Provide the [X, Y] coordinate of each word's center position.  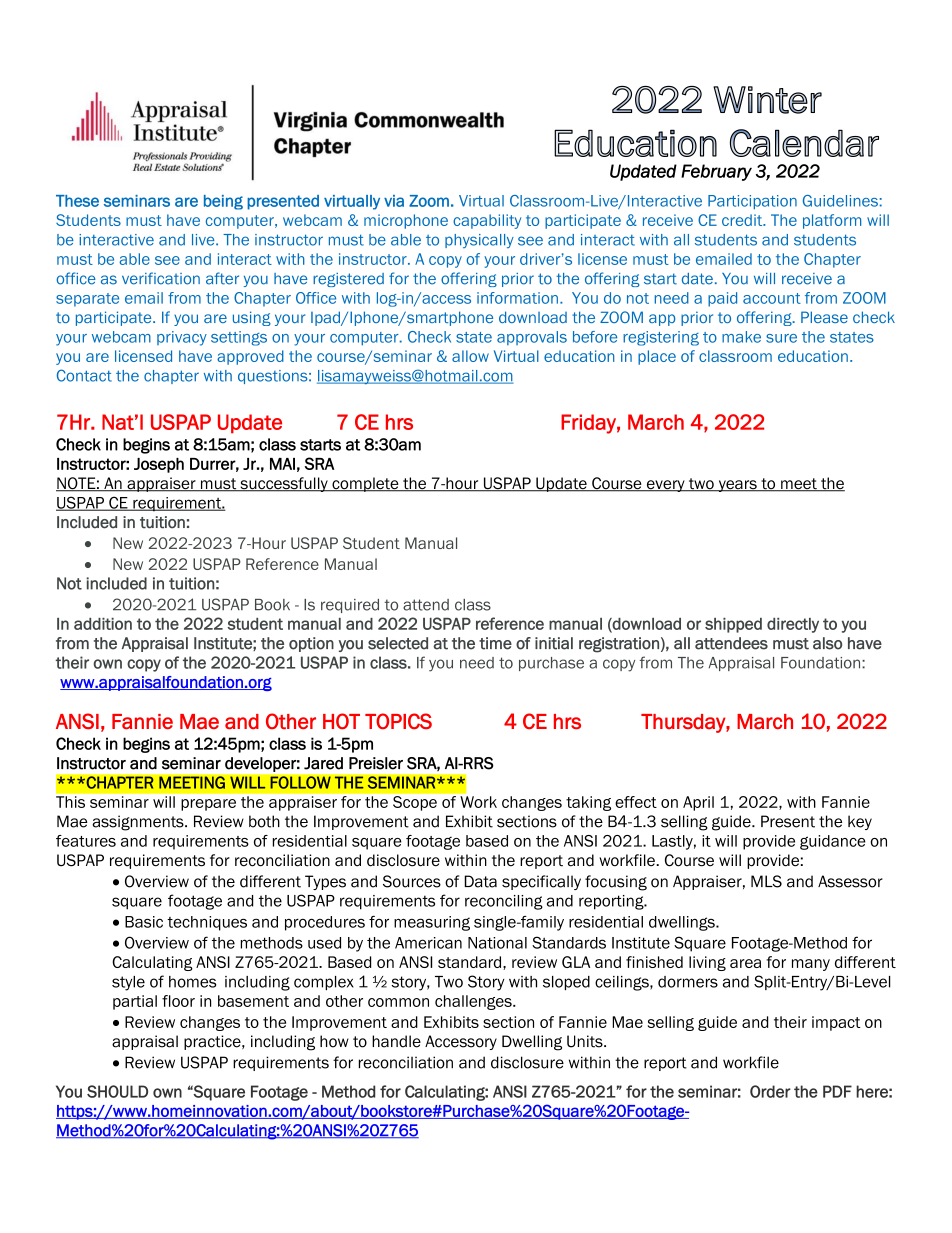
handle [396, 1041]
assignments [139, 823]
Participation [752, 202]
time [495, 643]
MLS [766, 881]
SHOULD [117, 1091]
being [223, 202]
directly [793, 625]
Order [770, 1091]
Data [480, 881]
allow [470, 356]
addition [103, 624]
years [737, 486]
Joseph [159, 465]
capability [487, 221]
